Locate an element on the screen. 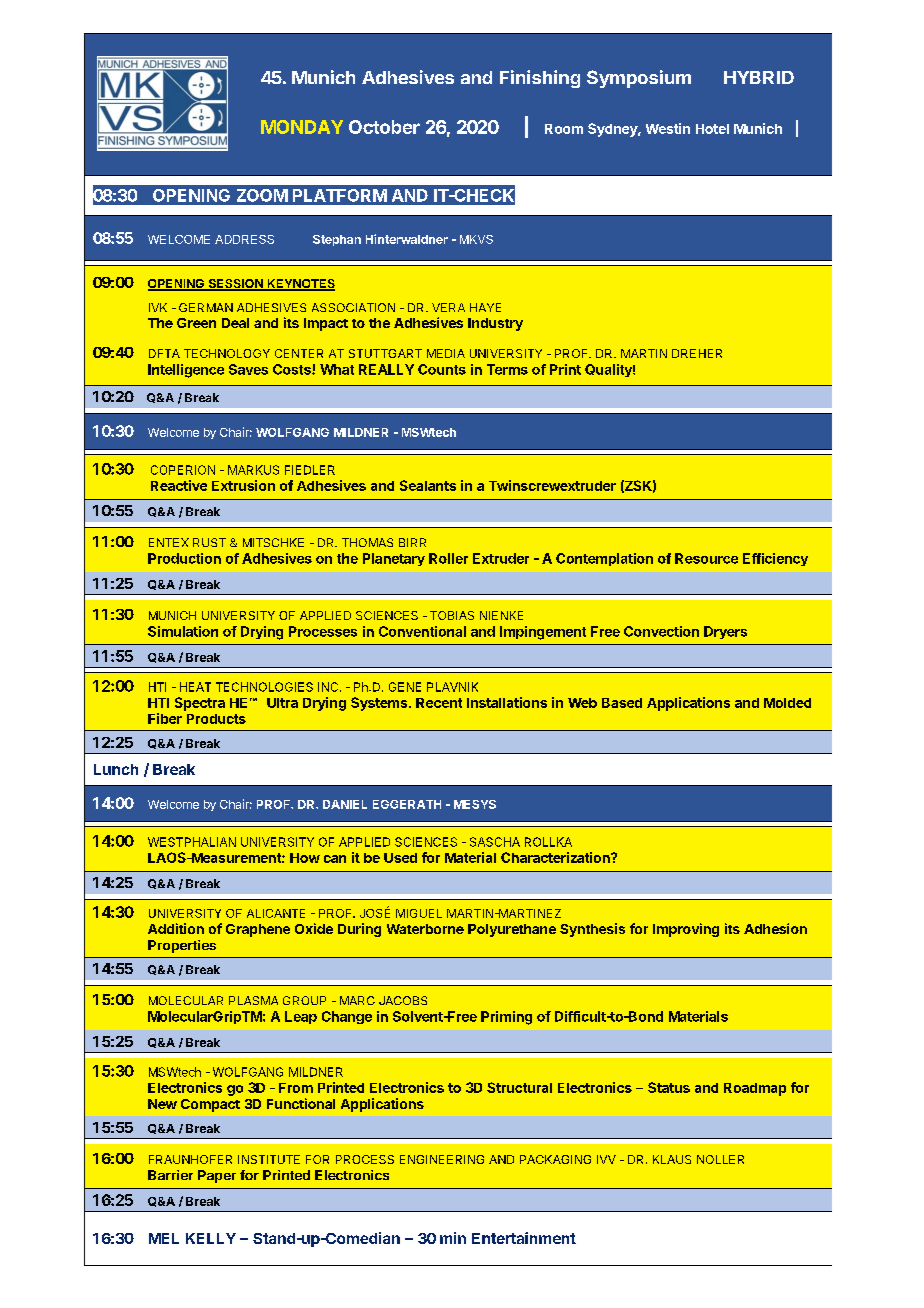  Waterborne is located at coordinates (425, 929).
